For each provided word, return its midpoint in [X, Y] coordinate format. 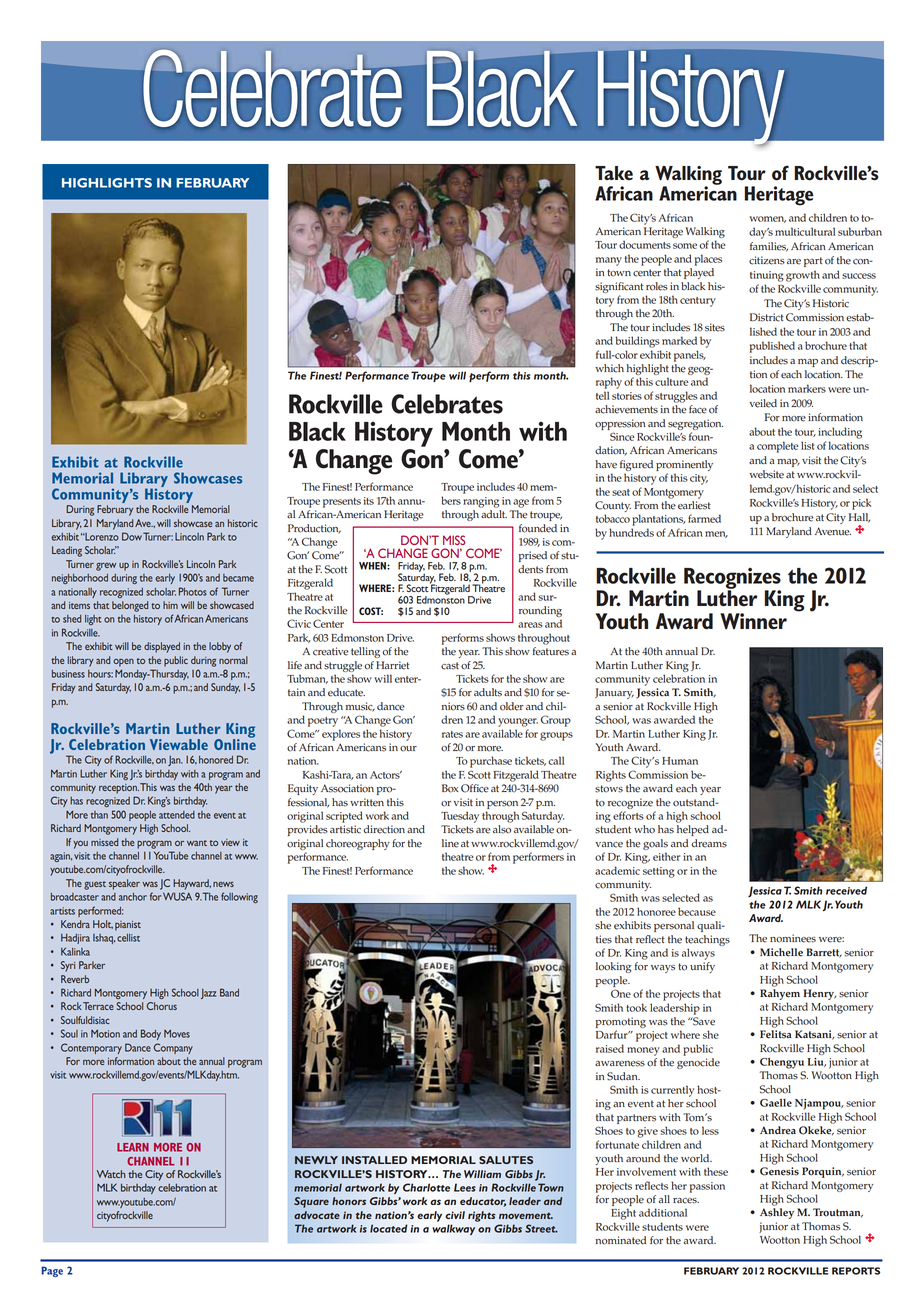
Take [614, 173]
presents [342, 503]
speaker [124, 884]
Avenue [833, 531]
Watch [111, 1174]
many [609, 261]
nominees [793, 938]
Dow [132, 536]
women [768, 219]
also [502, 829]
